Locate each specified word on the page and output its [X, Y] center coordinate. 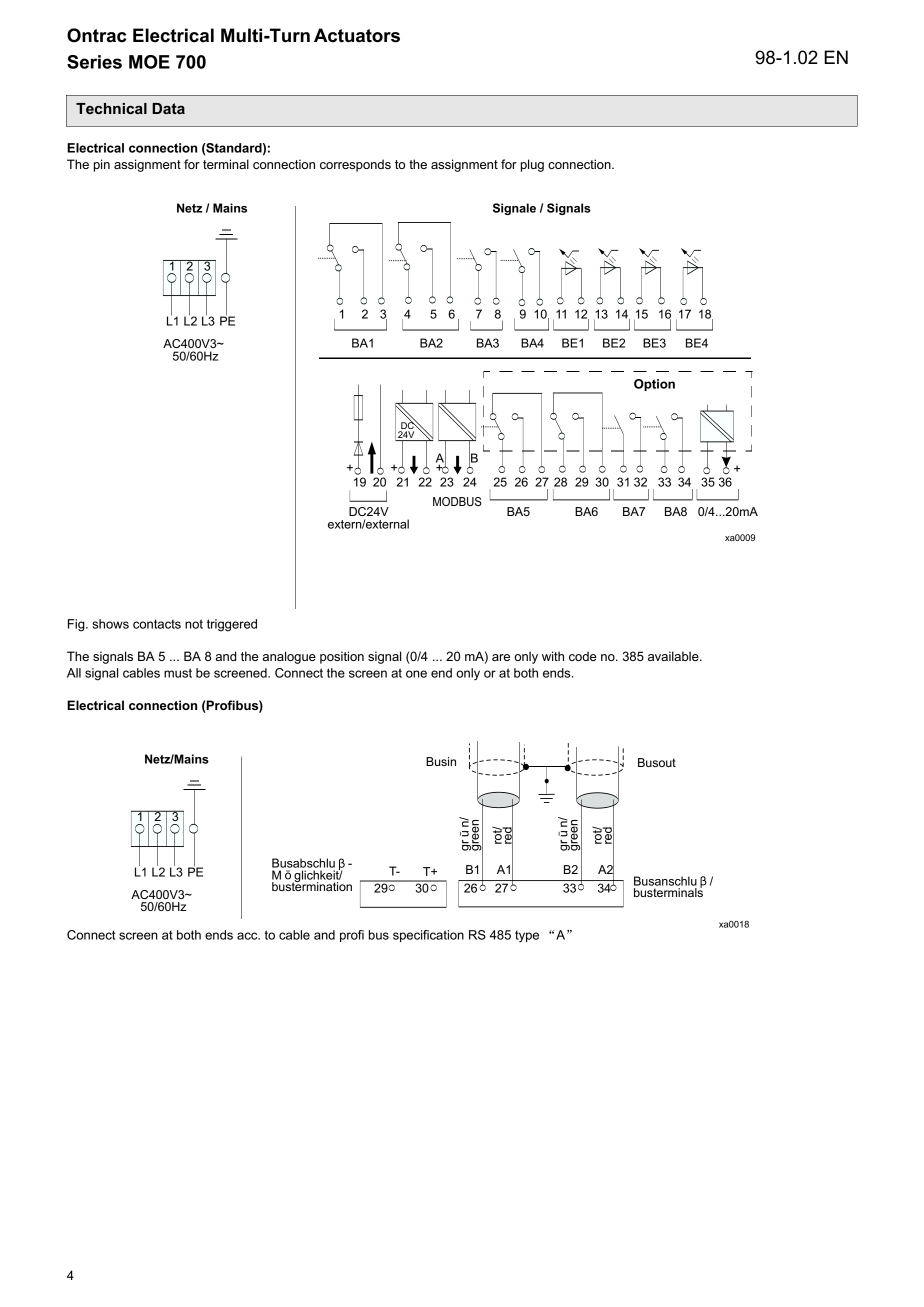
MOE [149, 62]
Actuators [357, 35]
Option [654, 385]
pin [102, 165]
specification [428, 936]
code [582, 656]
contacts [157, 624]
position [342, 657]
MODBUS [457, 501]
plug [532, 165]
